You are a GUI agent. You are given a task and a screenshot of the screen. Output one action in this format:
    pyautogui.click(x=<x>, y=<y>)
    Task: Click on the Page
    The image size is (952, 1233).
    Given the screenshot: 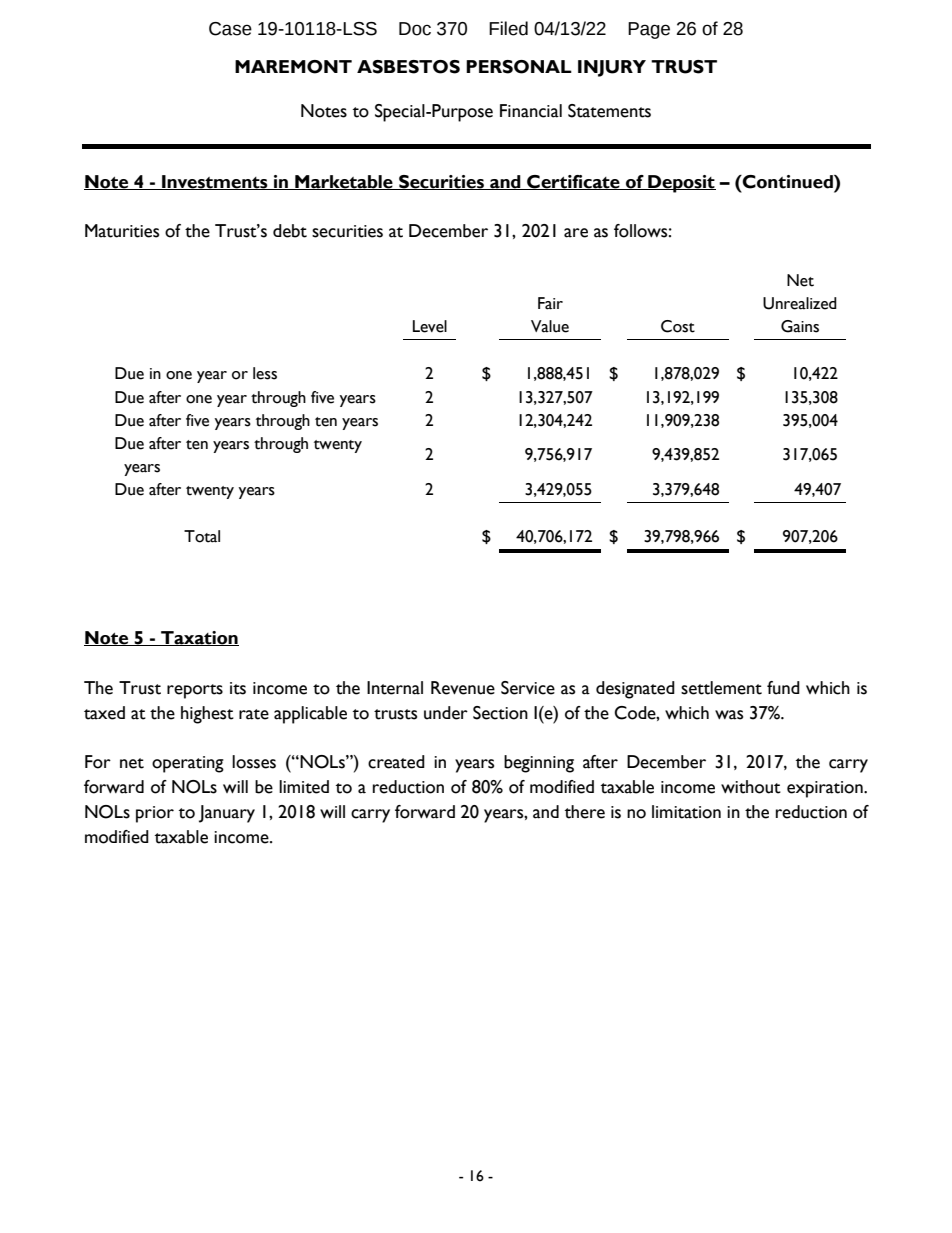 What is the action you would take?
    pyautogui.click(x=649, y=30)
